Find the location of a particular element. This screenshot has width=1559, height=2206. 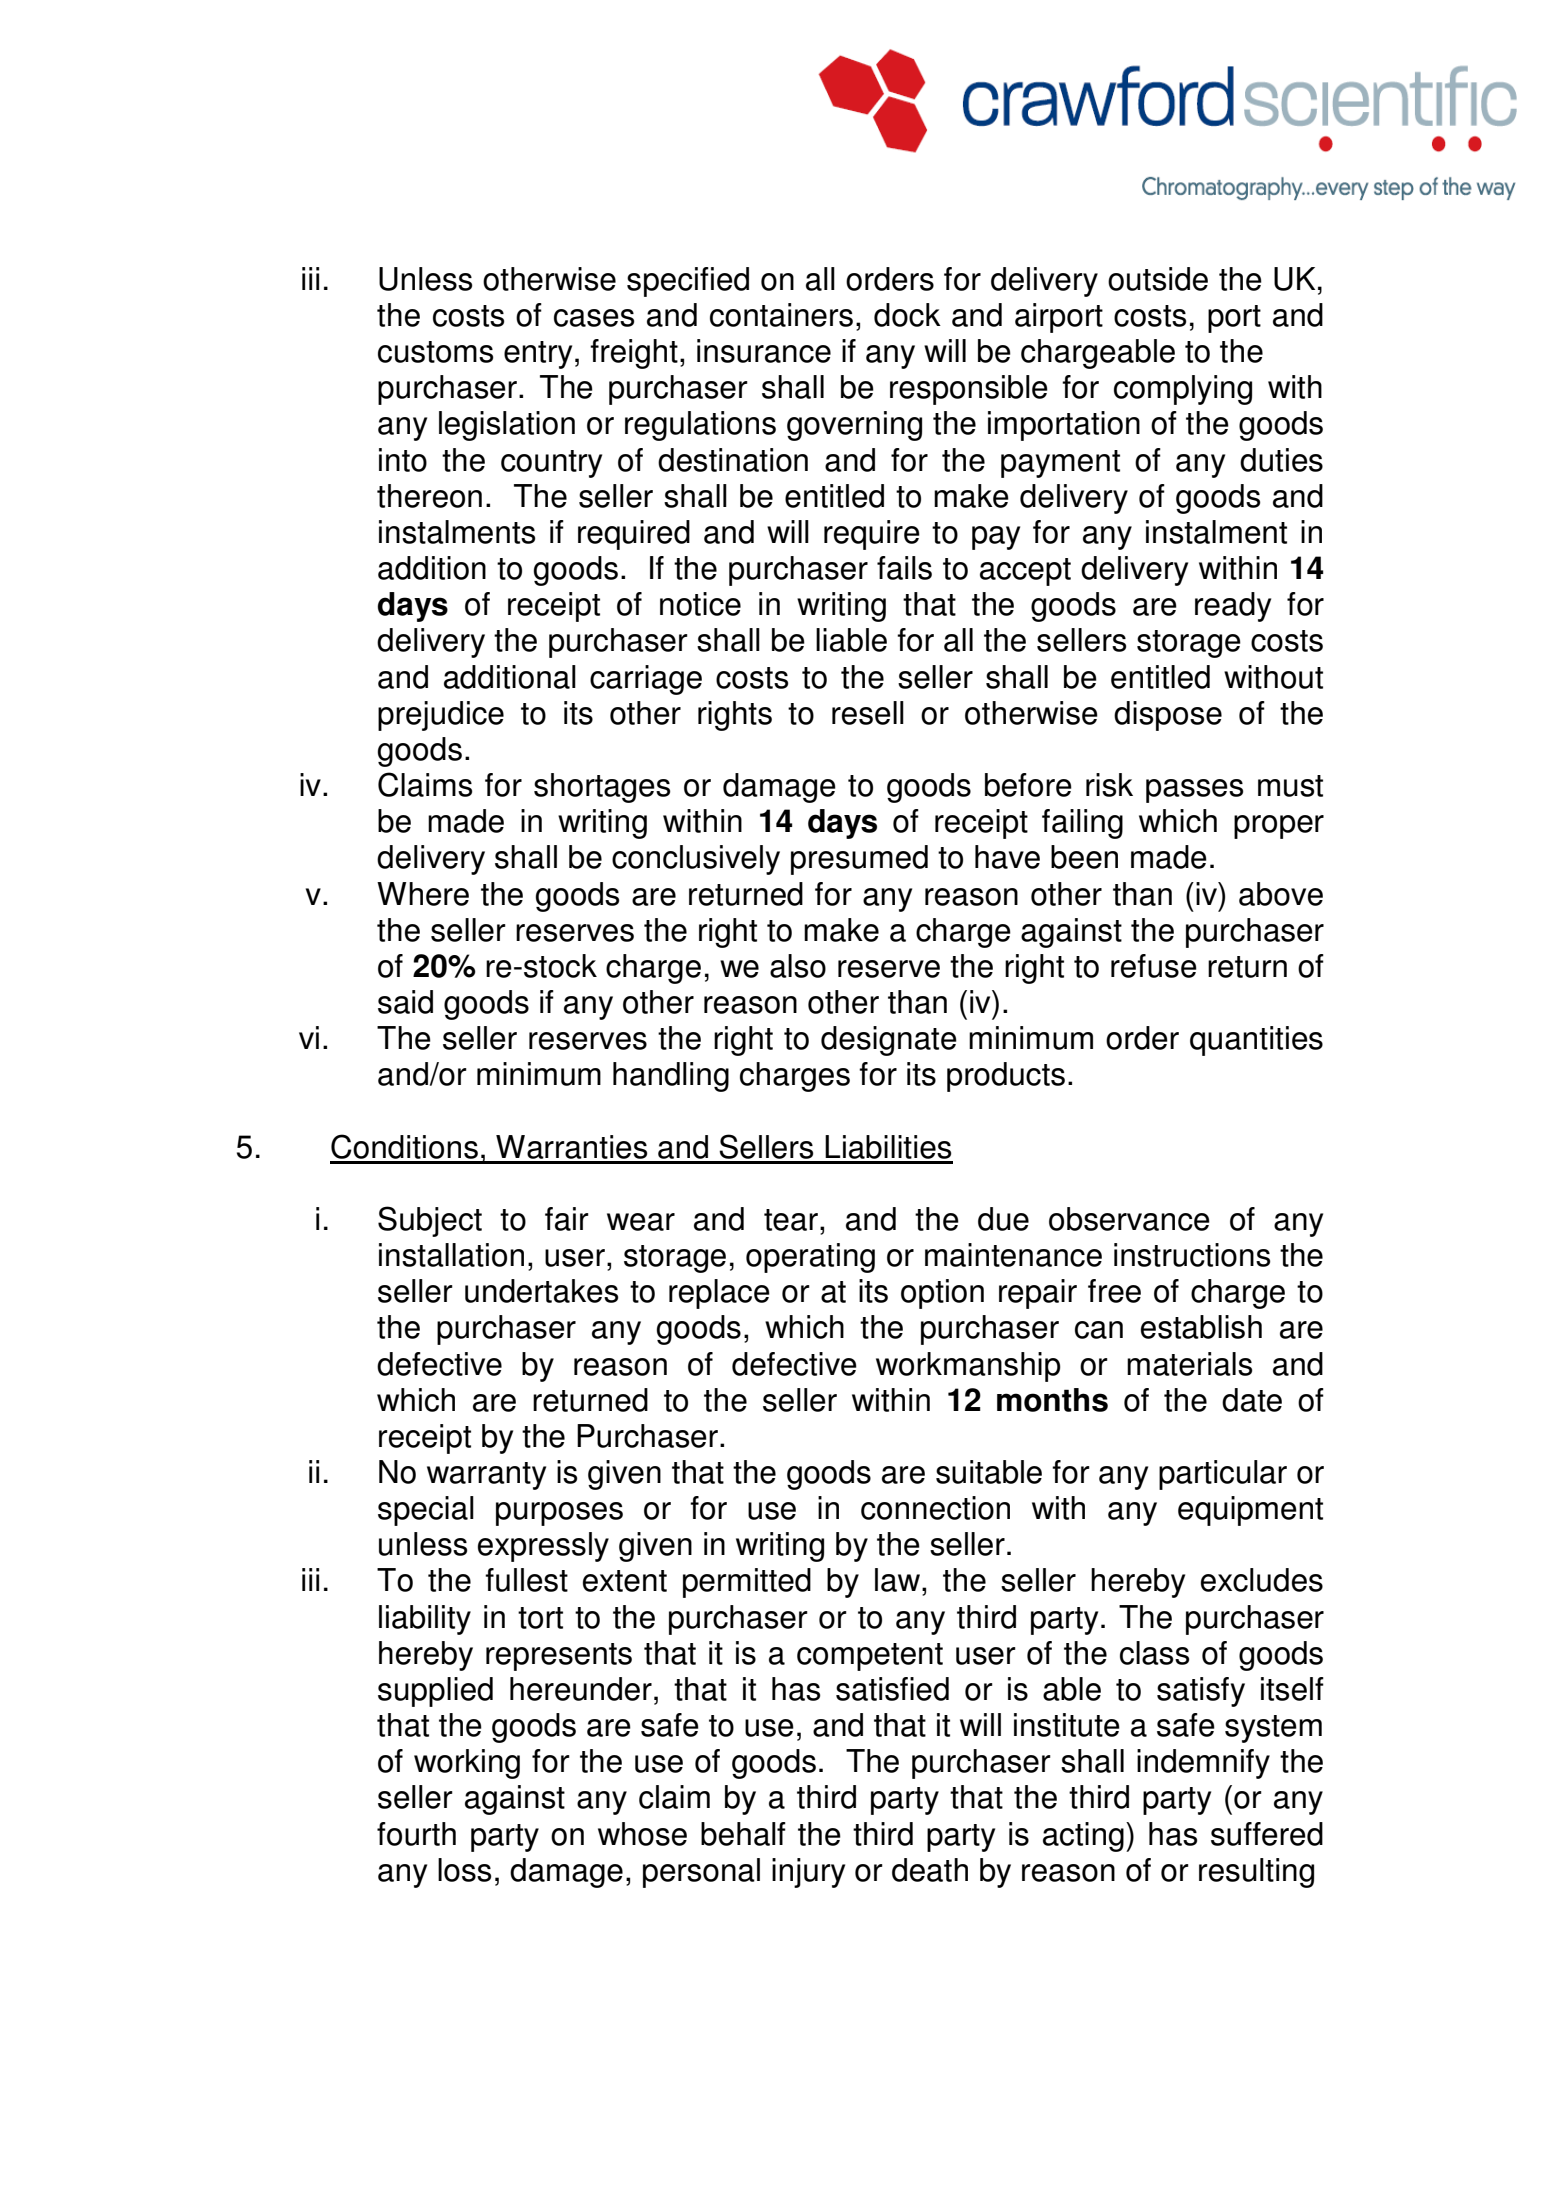

fails is located at coordinates (904, 568).
